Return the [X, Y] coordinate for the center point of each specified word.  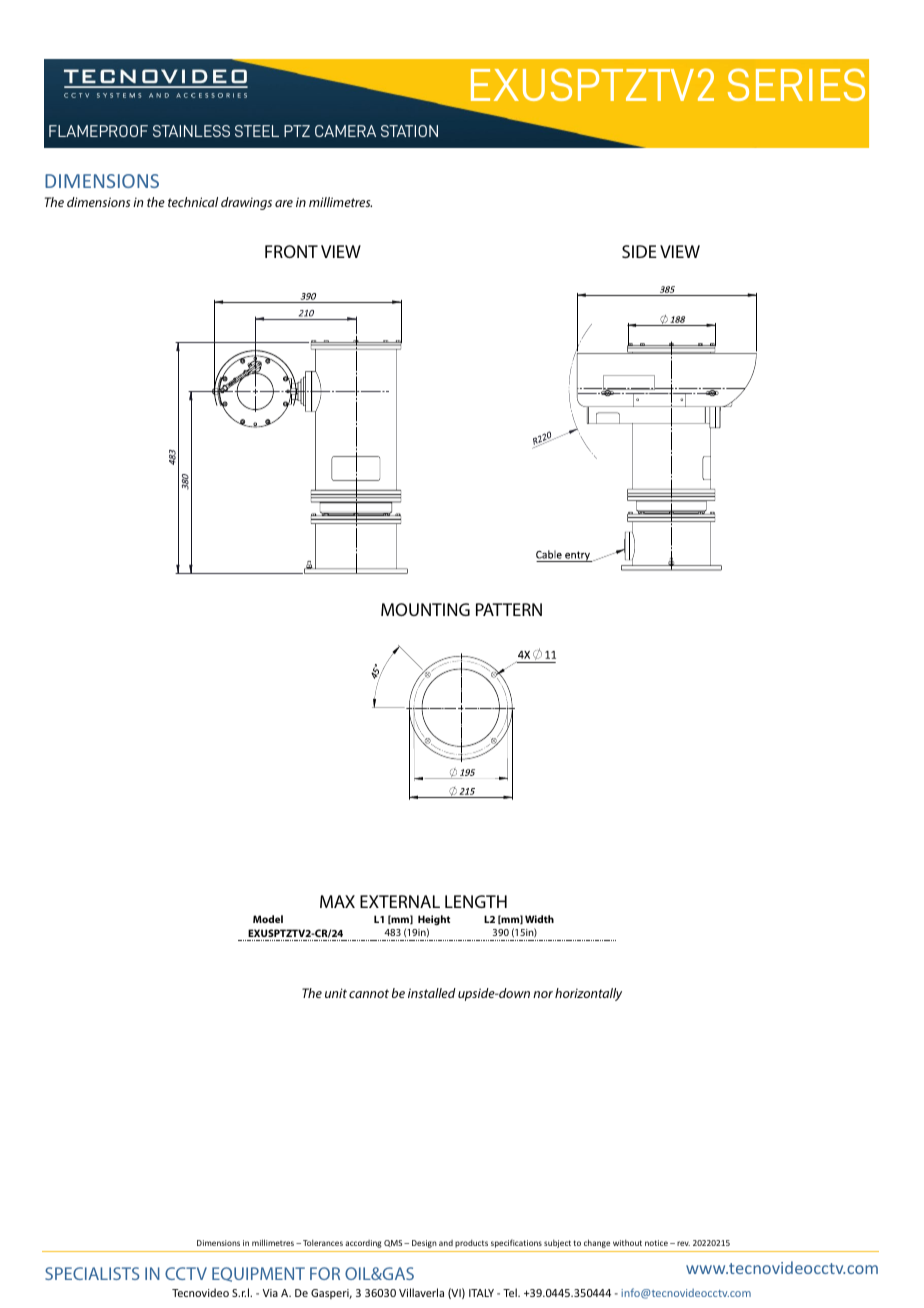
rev [683, 1243]
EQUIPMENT [258, 1274]
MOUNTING [425, 609]
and [446, 1243]
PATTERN [509, 609]
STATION [409, 131]
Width [539, 919]
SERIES [796, 84]
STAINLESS [191, 131]
